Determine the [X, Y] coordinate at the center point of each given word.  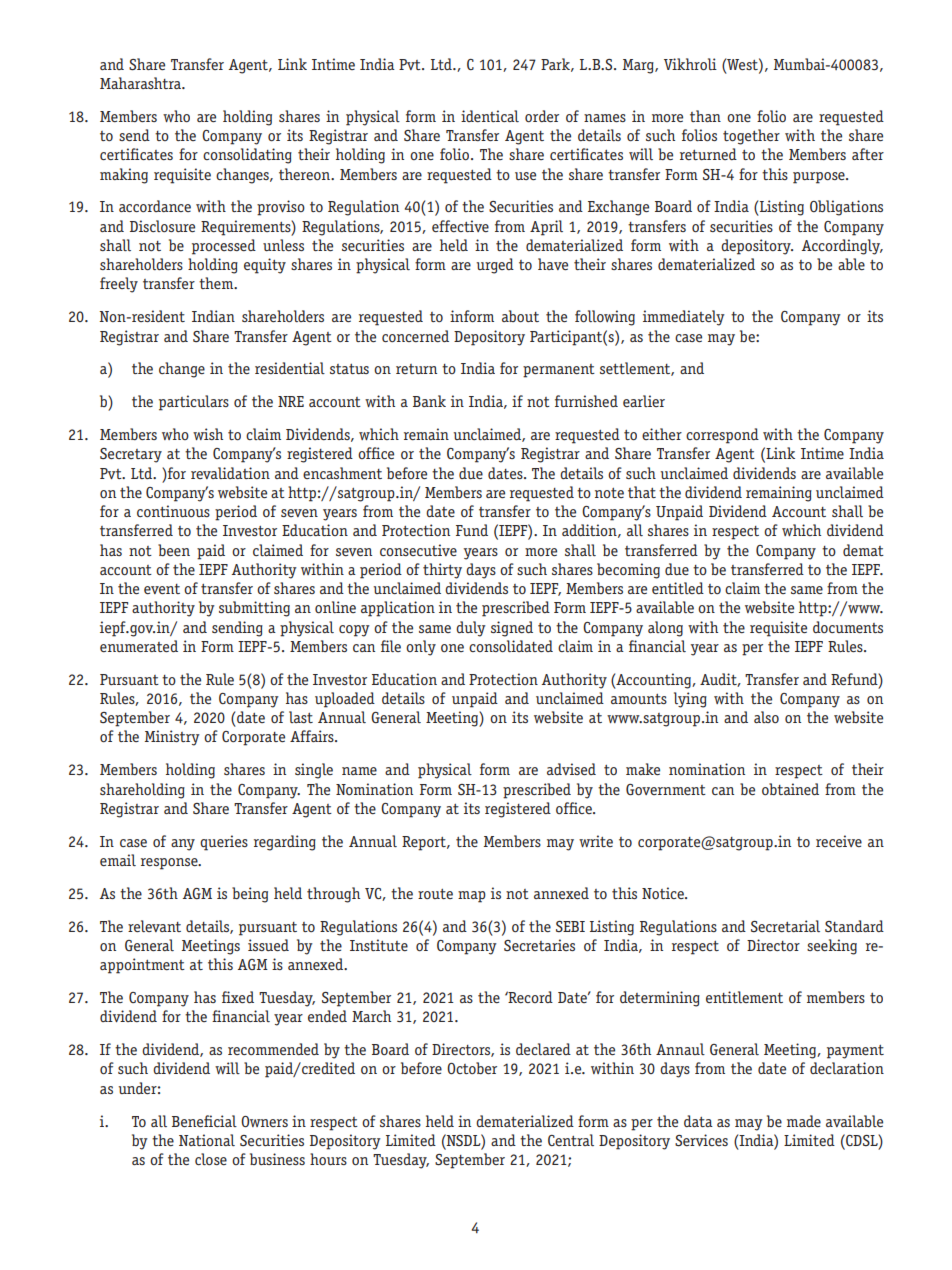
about [520, 316]
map [472, 897]
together [751, 137]
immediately [684, 318]
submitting [254, 609]
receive [839, 841]
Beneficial [204, 1121]
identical [490, 116]
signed [512, 629]
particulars [194, 403]
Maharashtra [142, 83]
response [170, 864]
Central [571, 1140]
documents [848, 627]
